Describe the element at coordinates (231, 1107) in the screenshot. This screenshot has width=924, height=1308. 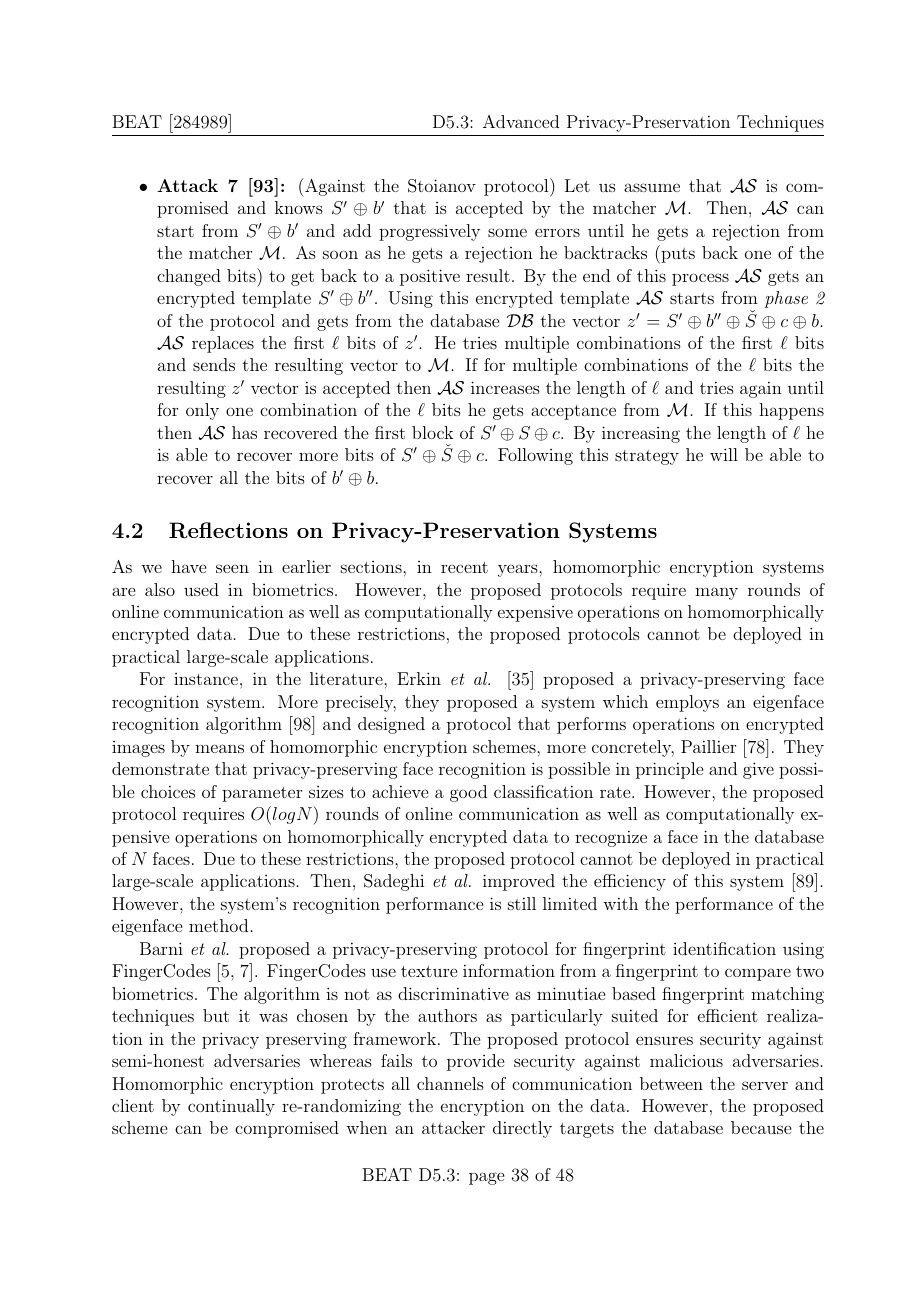
I see `continually` at that location.
